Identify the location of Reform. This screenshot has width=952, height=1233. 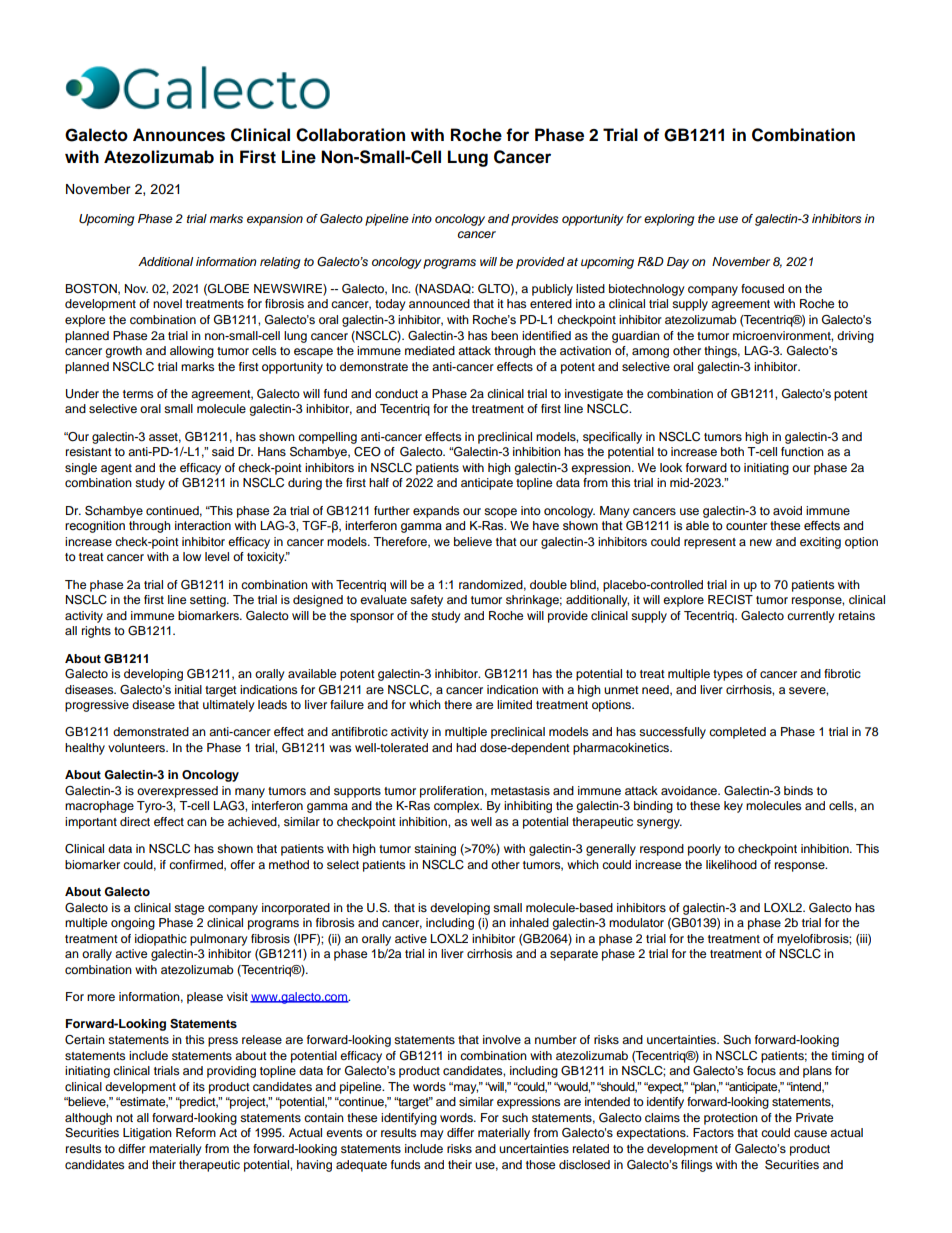
(196, 1132).
